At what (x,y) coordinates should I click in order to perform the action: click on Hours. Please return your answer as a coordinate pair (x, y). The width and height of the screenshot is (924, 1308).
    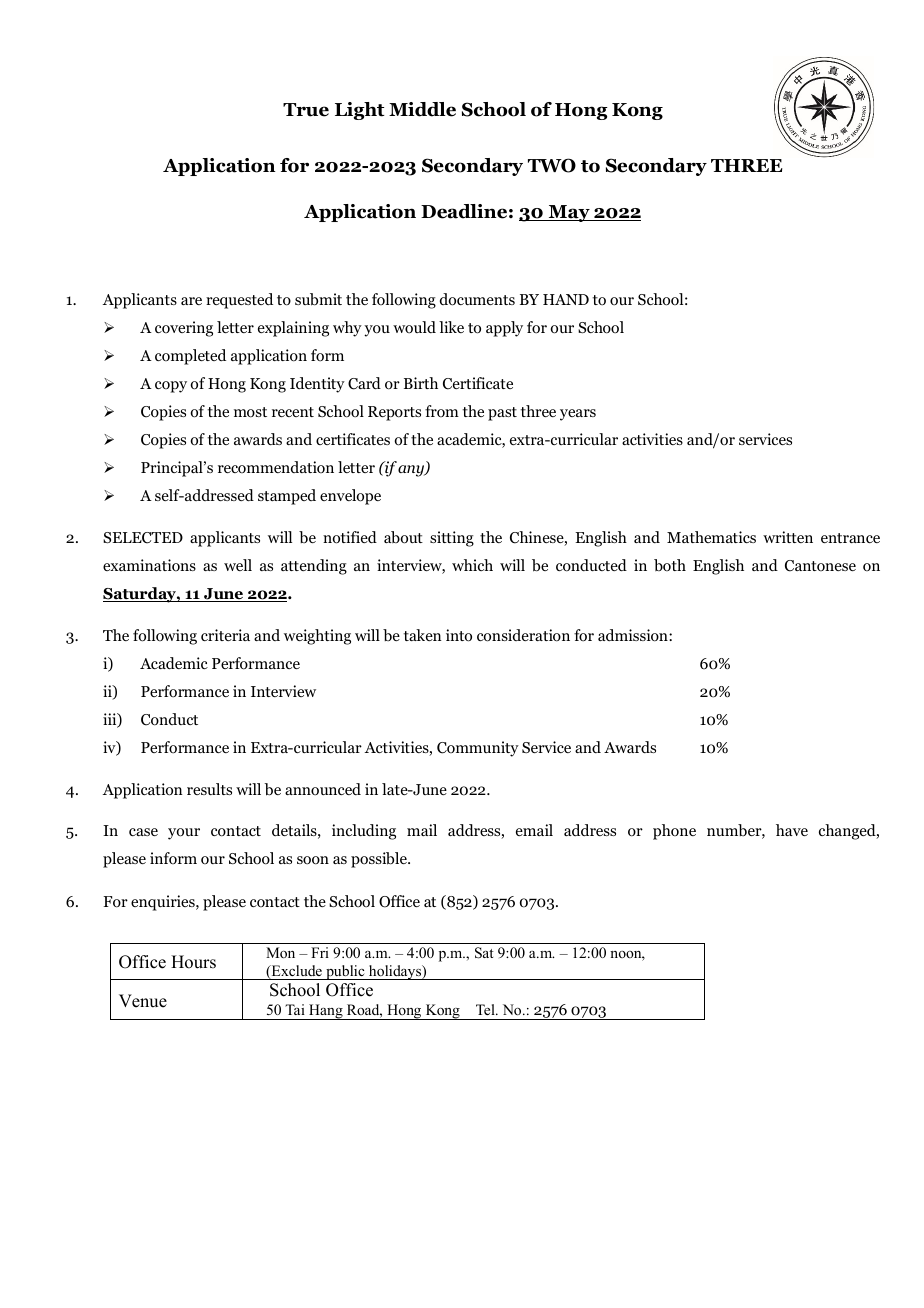
    Looking at the image, I should click on (193, 962).
